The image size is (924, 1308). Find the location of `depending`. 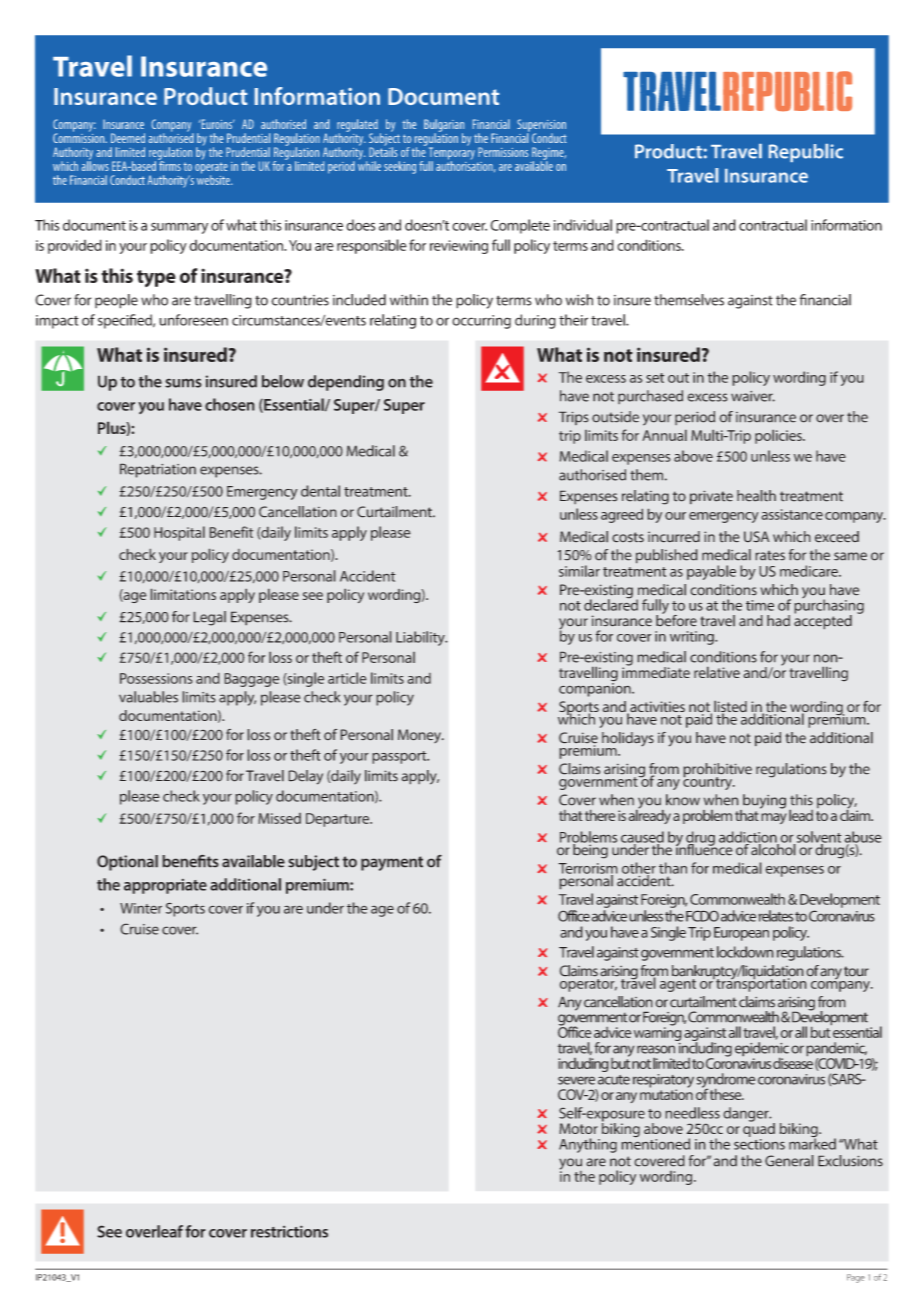

depending is located at coordinates (346, 383).
